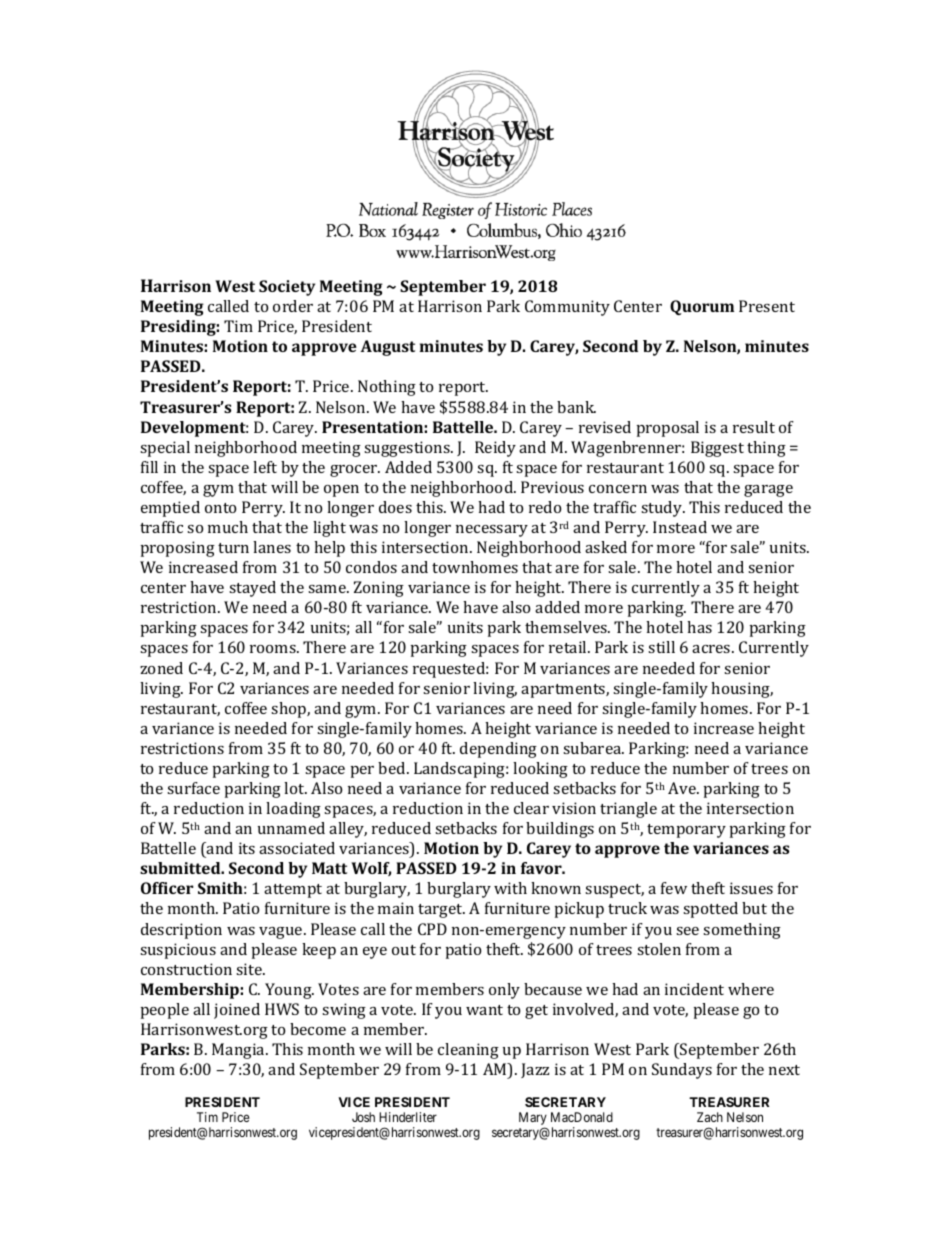 The image size is (952, 1233). Describe the element at coordinates (702, 307) in the screenshot. I see `Quorum` at that location.
